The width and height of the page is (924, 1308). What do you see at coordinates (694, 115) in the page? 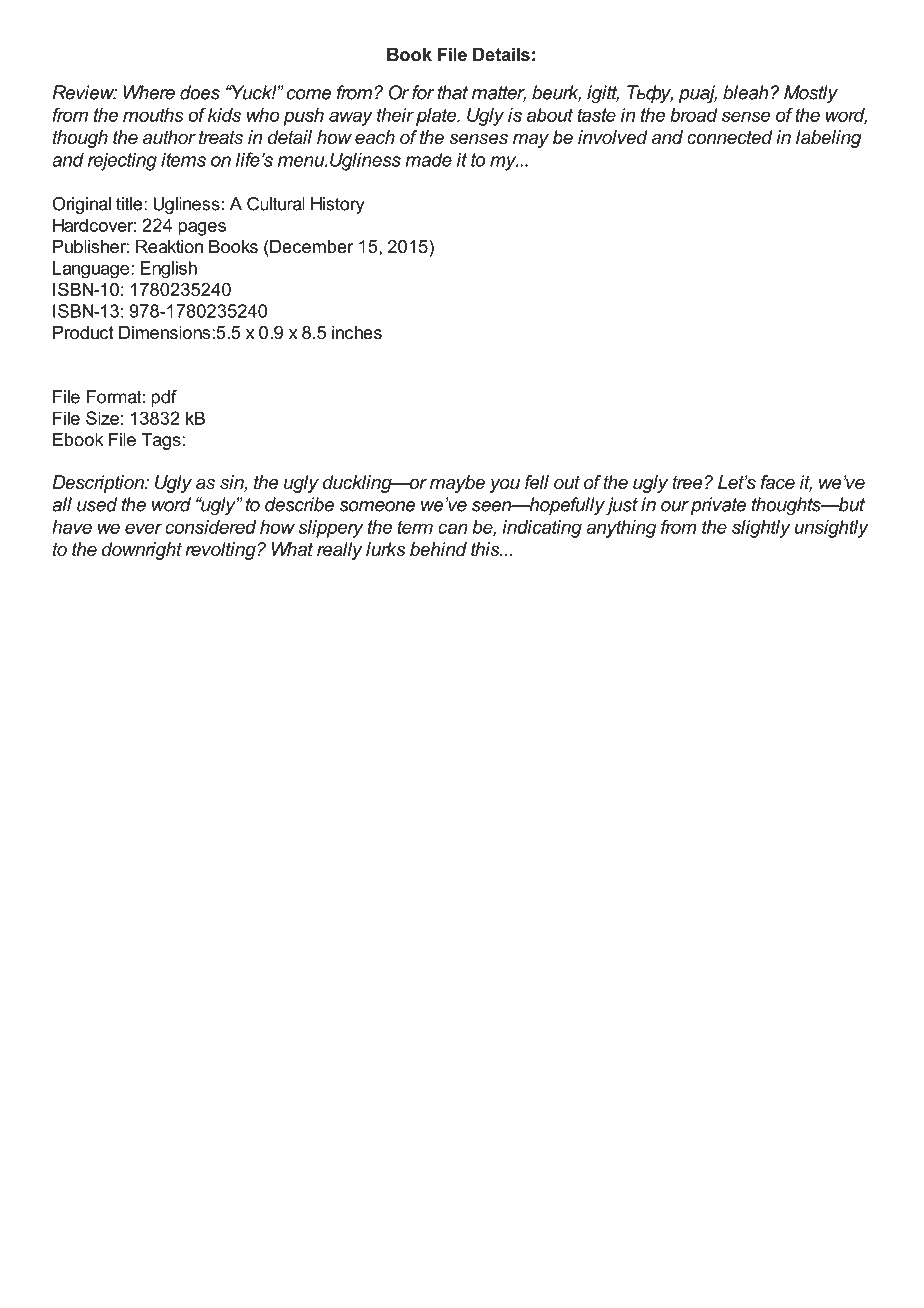
I see `broad` at bounding box center [694, 115].
